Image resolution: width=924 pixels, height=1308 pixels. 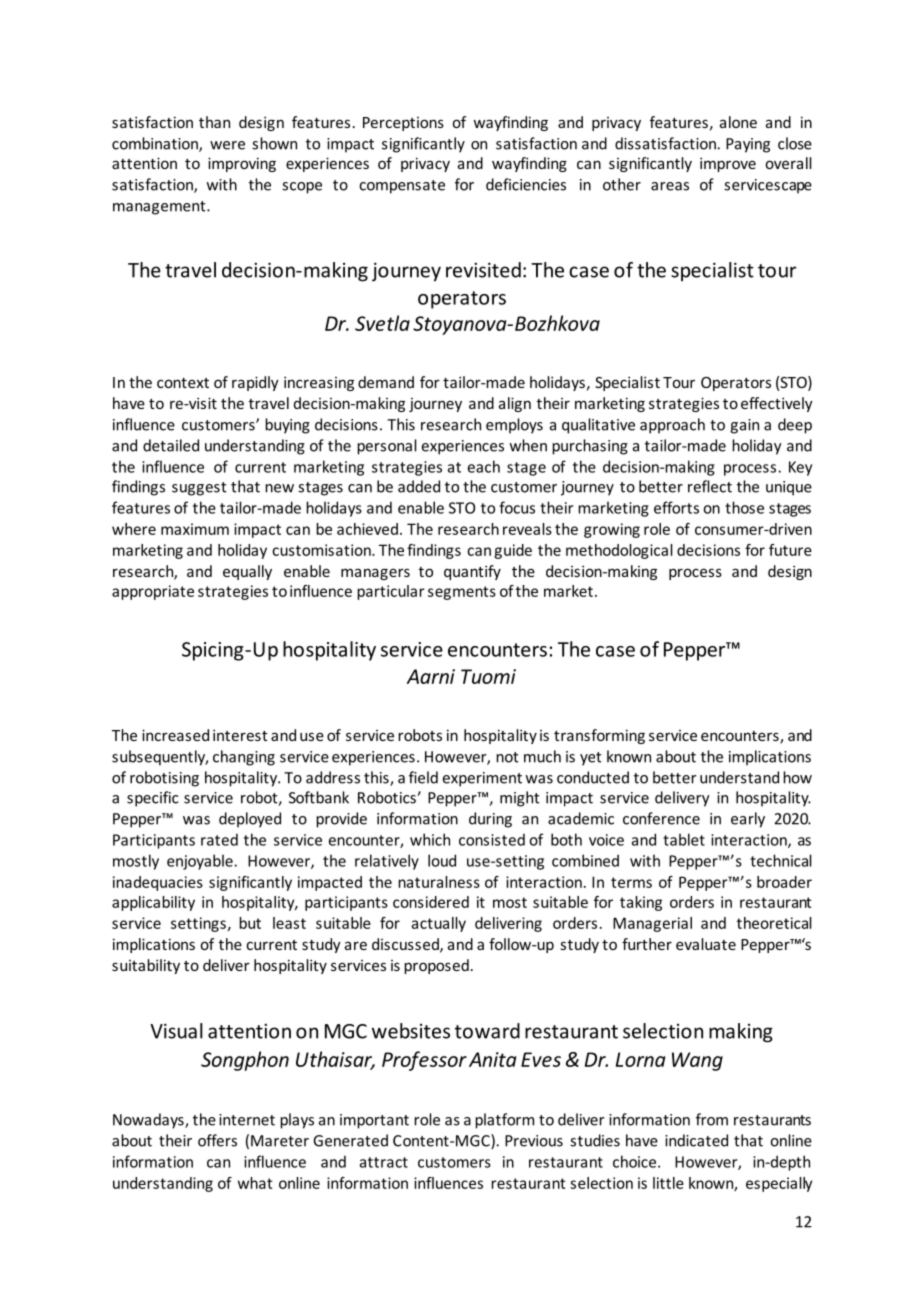 I want to click on platform, so click(x=504, y=1121).
